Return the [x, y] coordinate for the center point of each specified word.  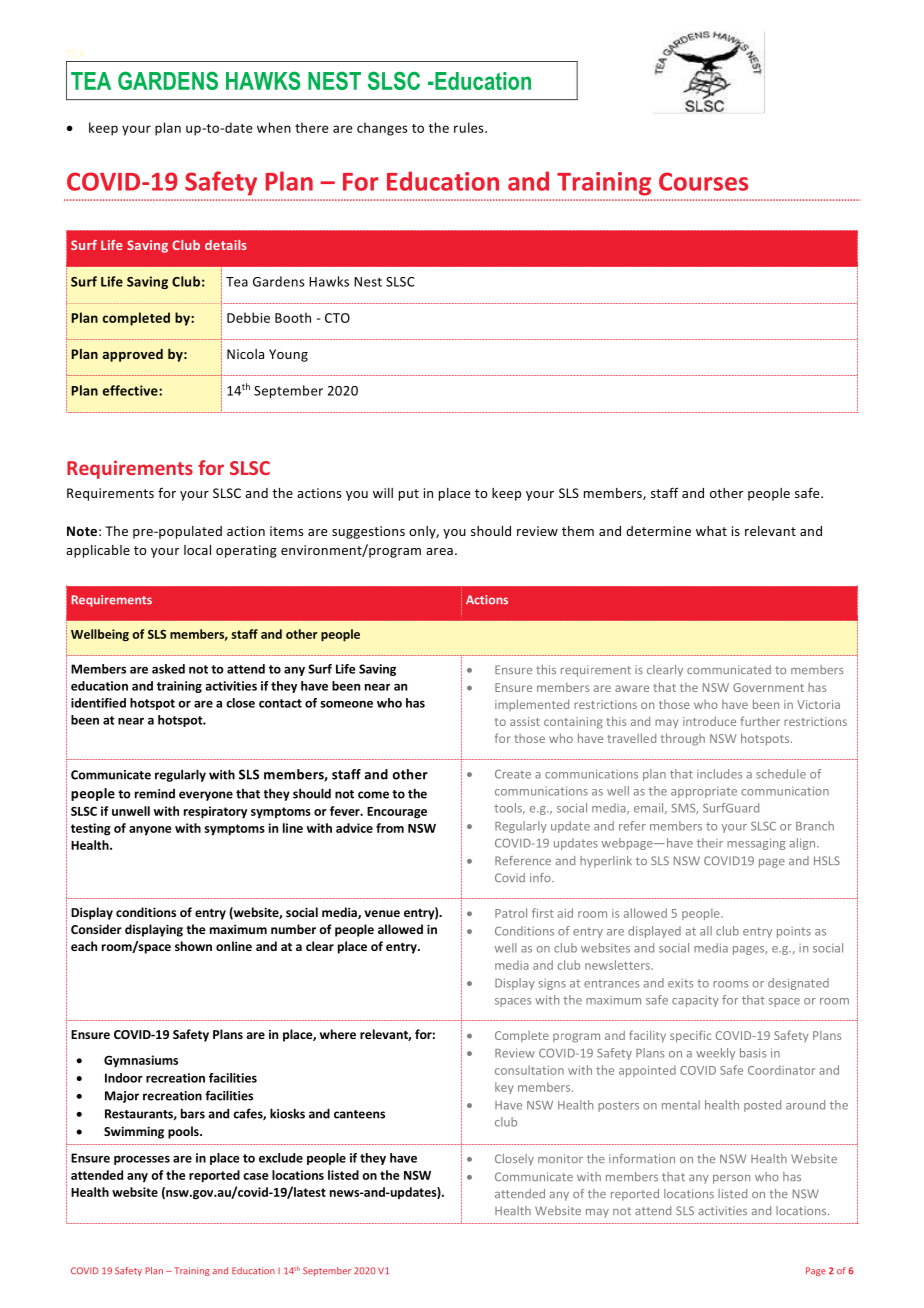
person [731, 1179]
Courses [703, 181]
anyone [150, 831]
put [409, 495]
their [710, 843]
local [197, 550]
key [504, 1088]
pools [184, 1132]
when [274, 127]
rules [470, 127]
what [711, 531]
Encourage [397, 813]
